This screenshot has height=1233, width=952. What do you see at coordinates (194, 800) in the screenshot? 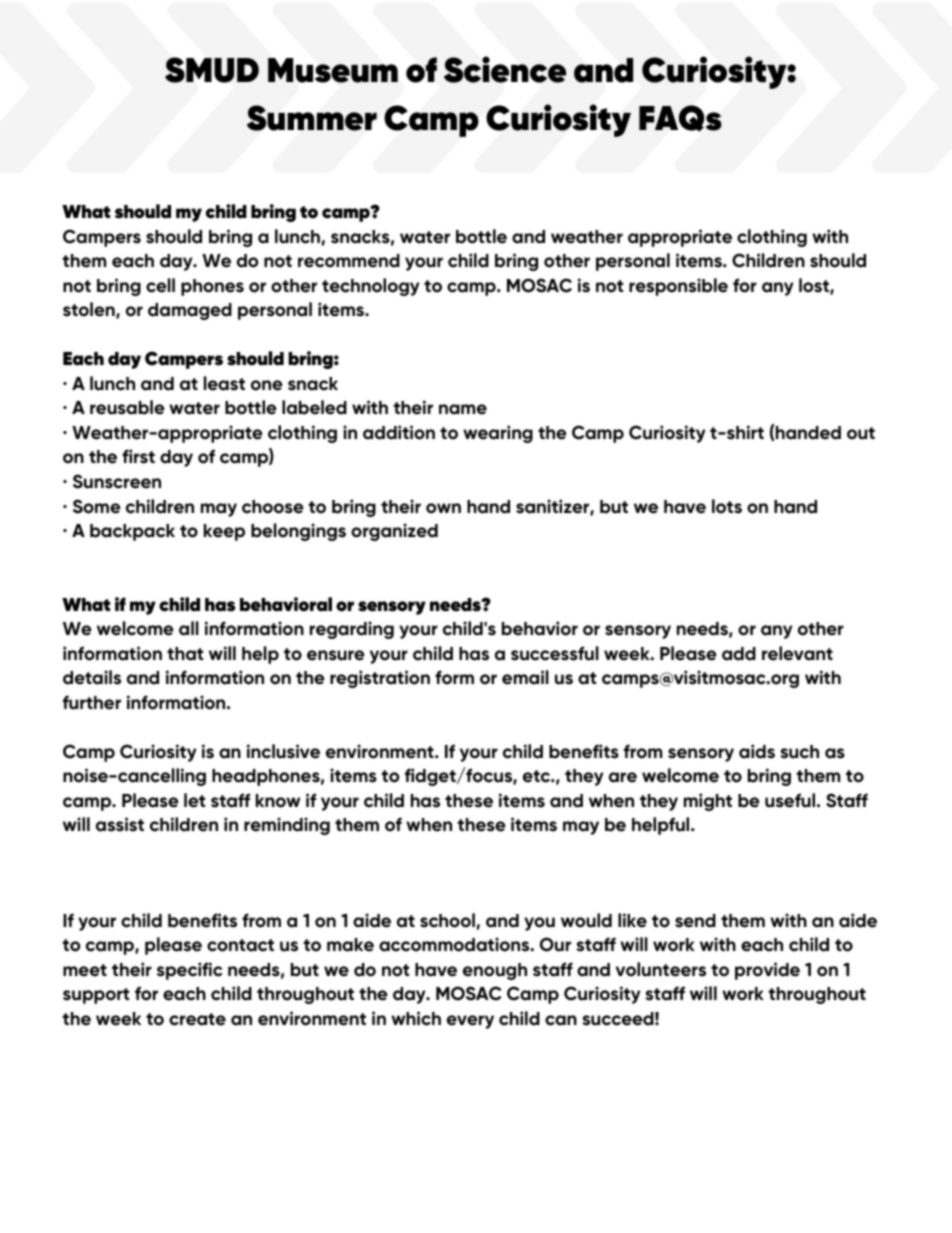
I see `let` at bounding box center [194, 800].
